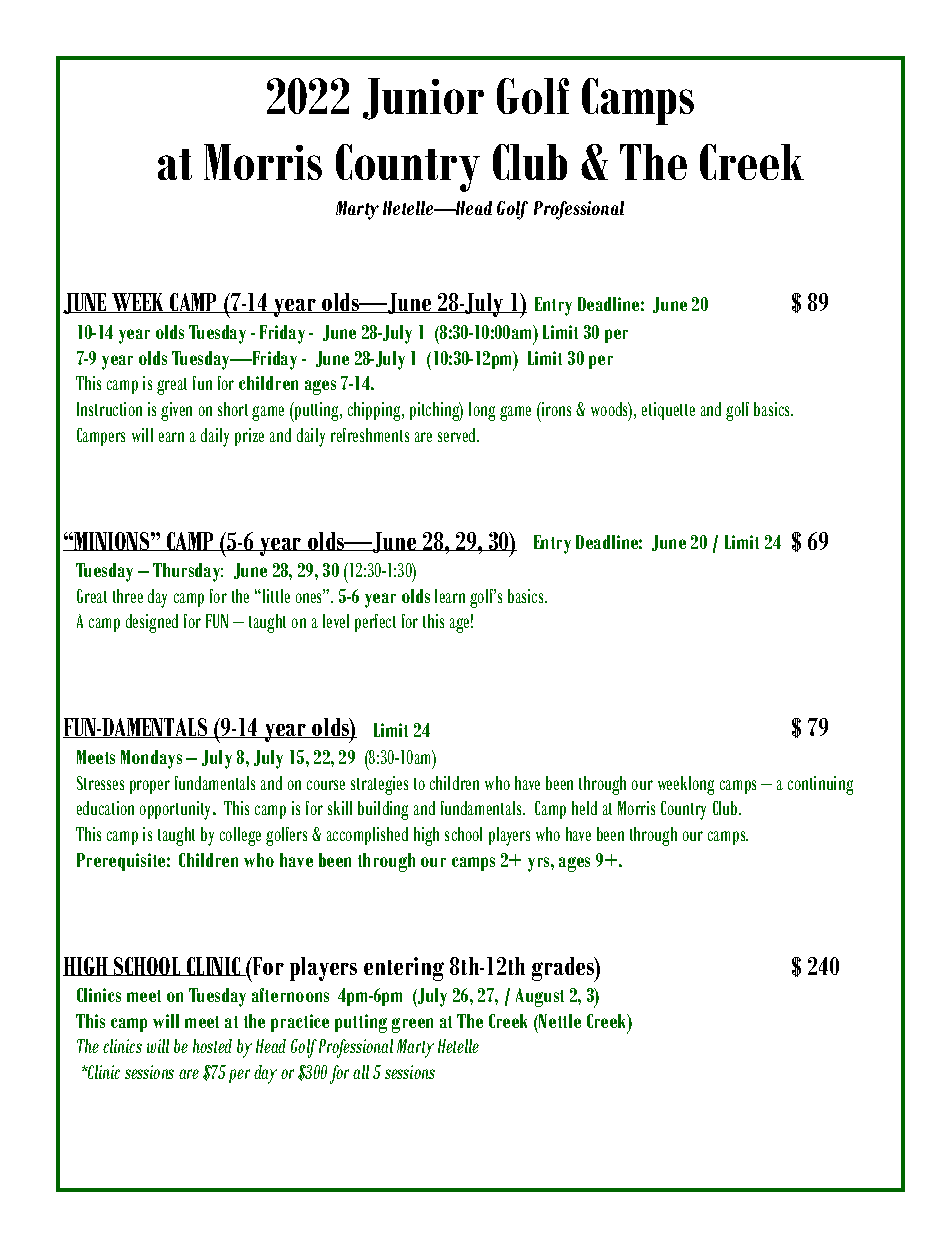 This page has height=1233, width=952. Describe the element at coordinates (820, 785) in the page. I see `continuing` at that location.
